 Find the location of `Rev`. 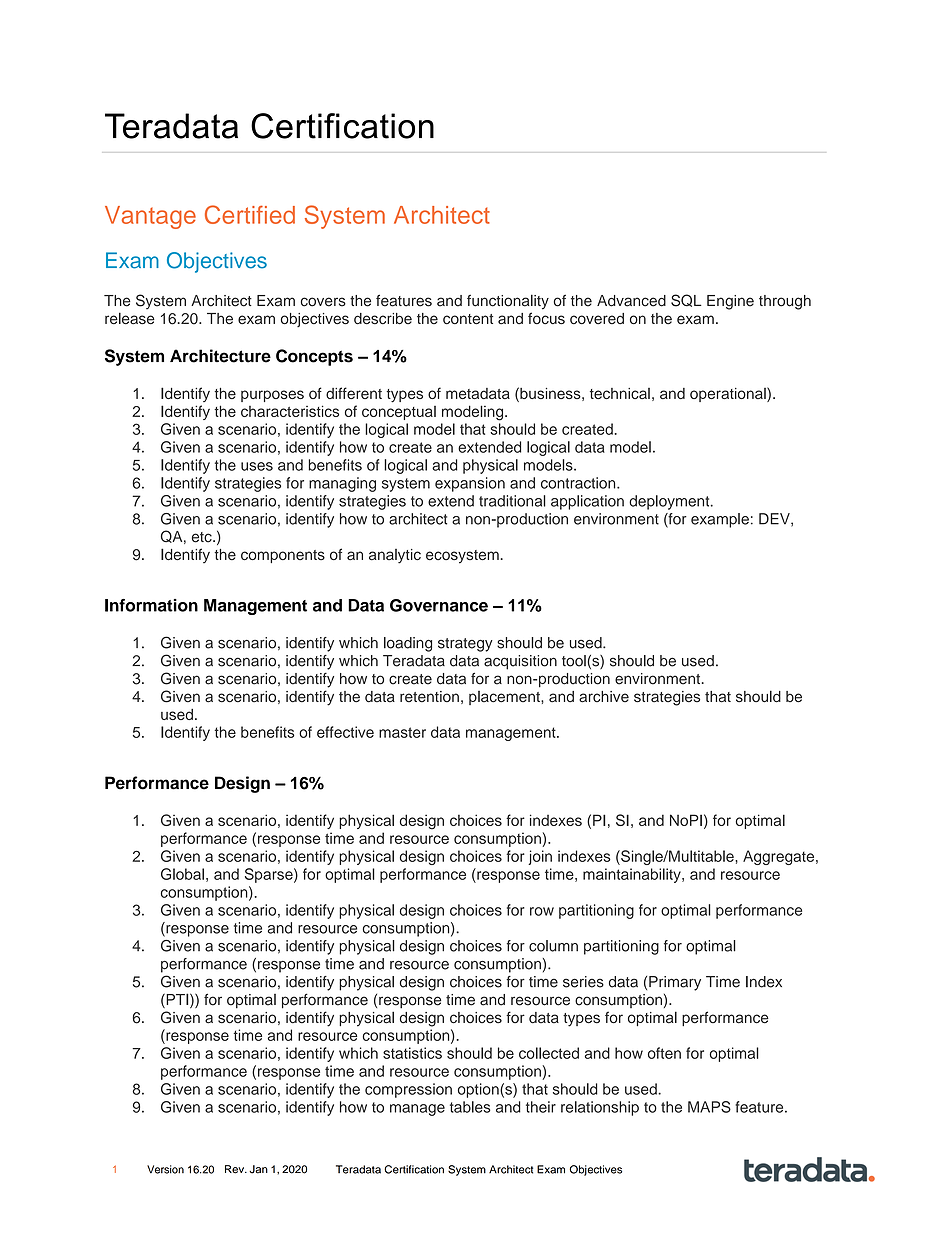

Rev is located at coordinates (236, 1169).
